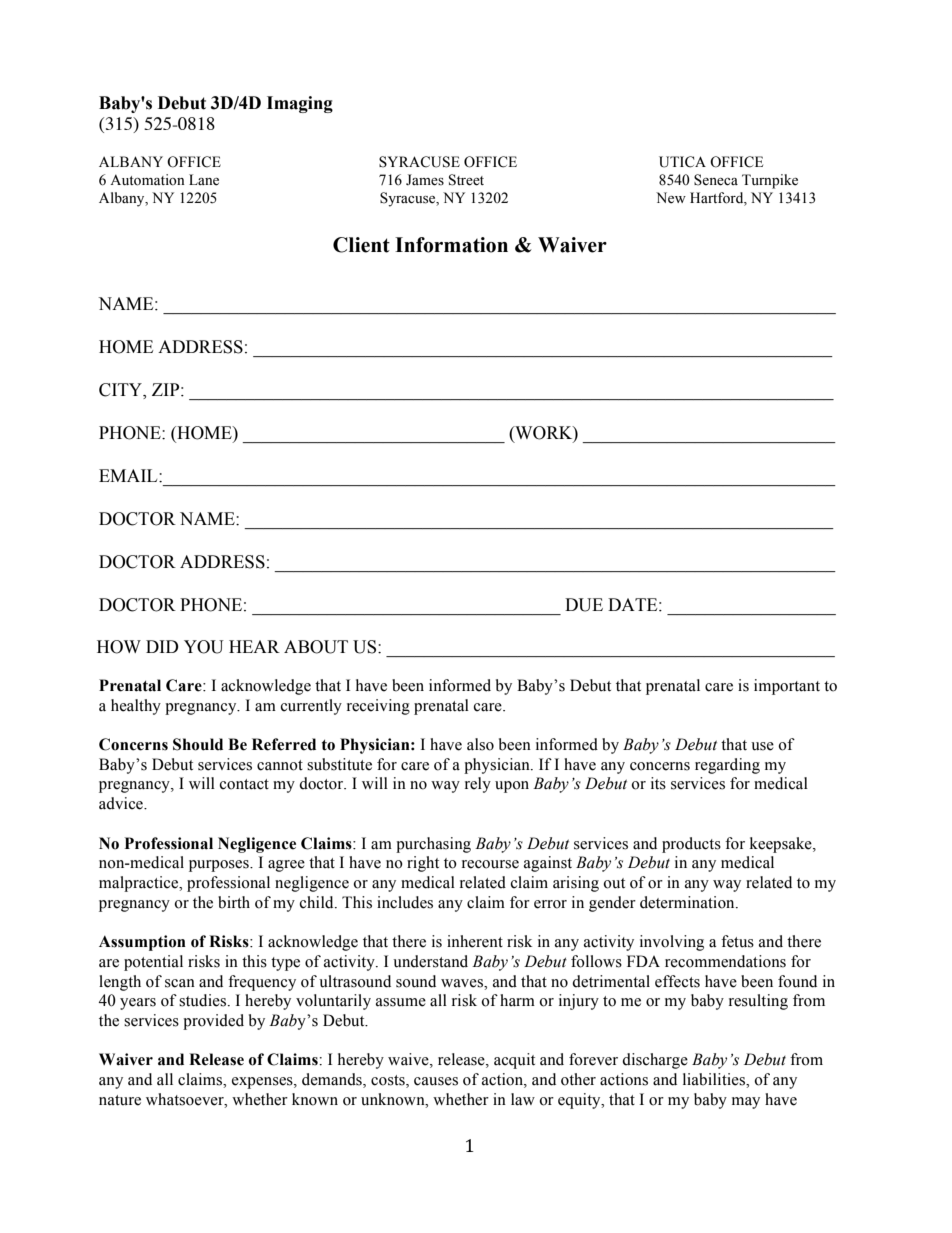 The image size is (952, 1233). I want to click on important, so click(787, 687).
